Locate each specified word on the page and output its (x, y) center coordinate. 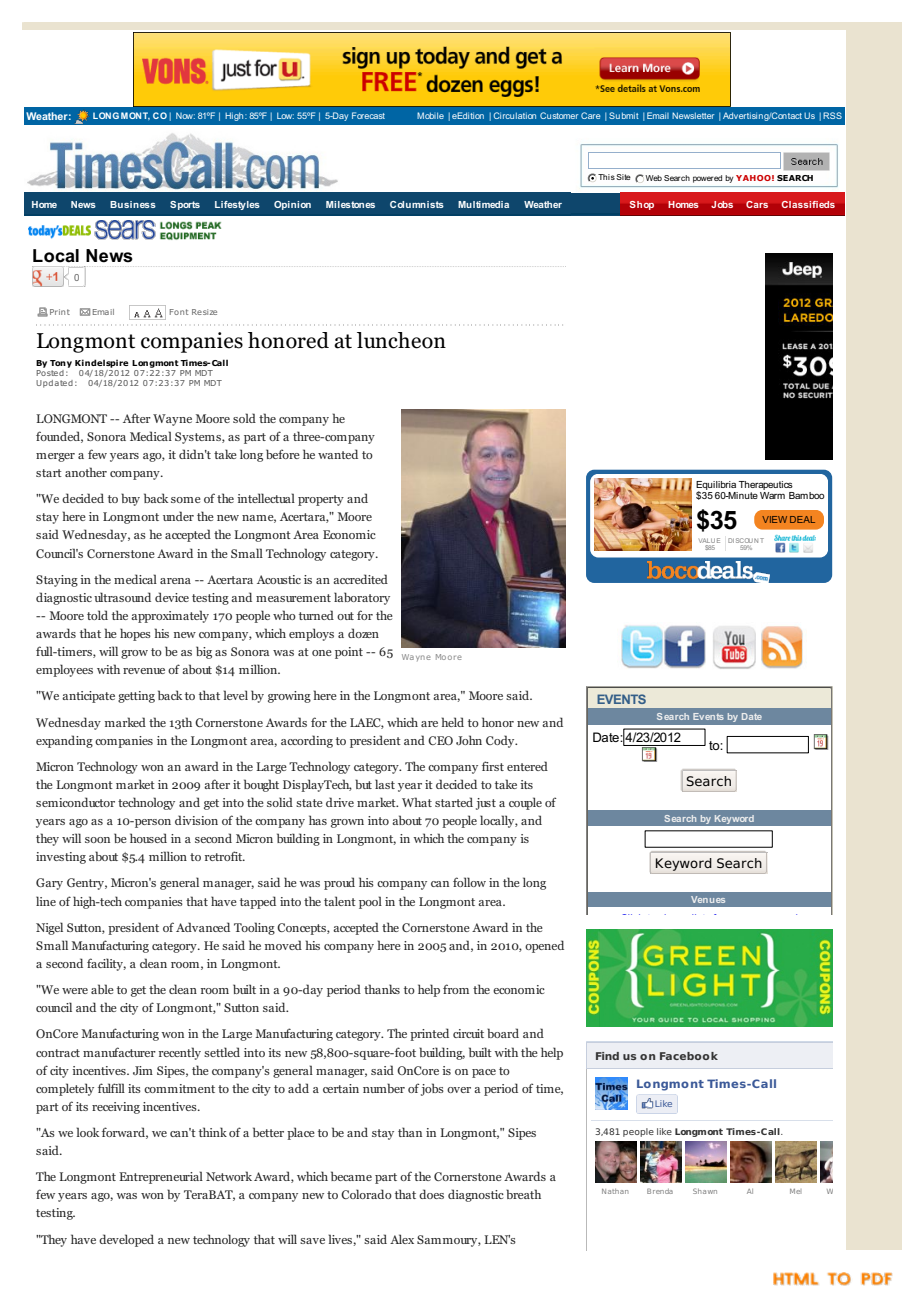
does (431, 1194)
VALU (707, 540)
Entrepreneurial (161, 1177)
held (453, 722)
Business (133, 204)
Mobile (430, 115)
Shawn (705, 1191)
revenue (144, 671)
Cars (757, 204)
